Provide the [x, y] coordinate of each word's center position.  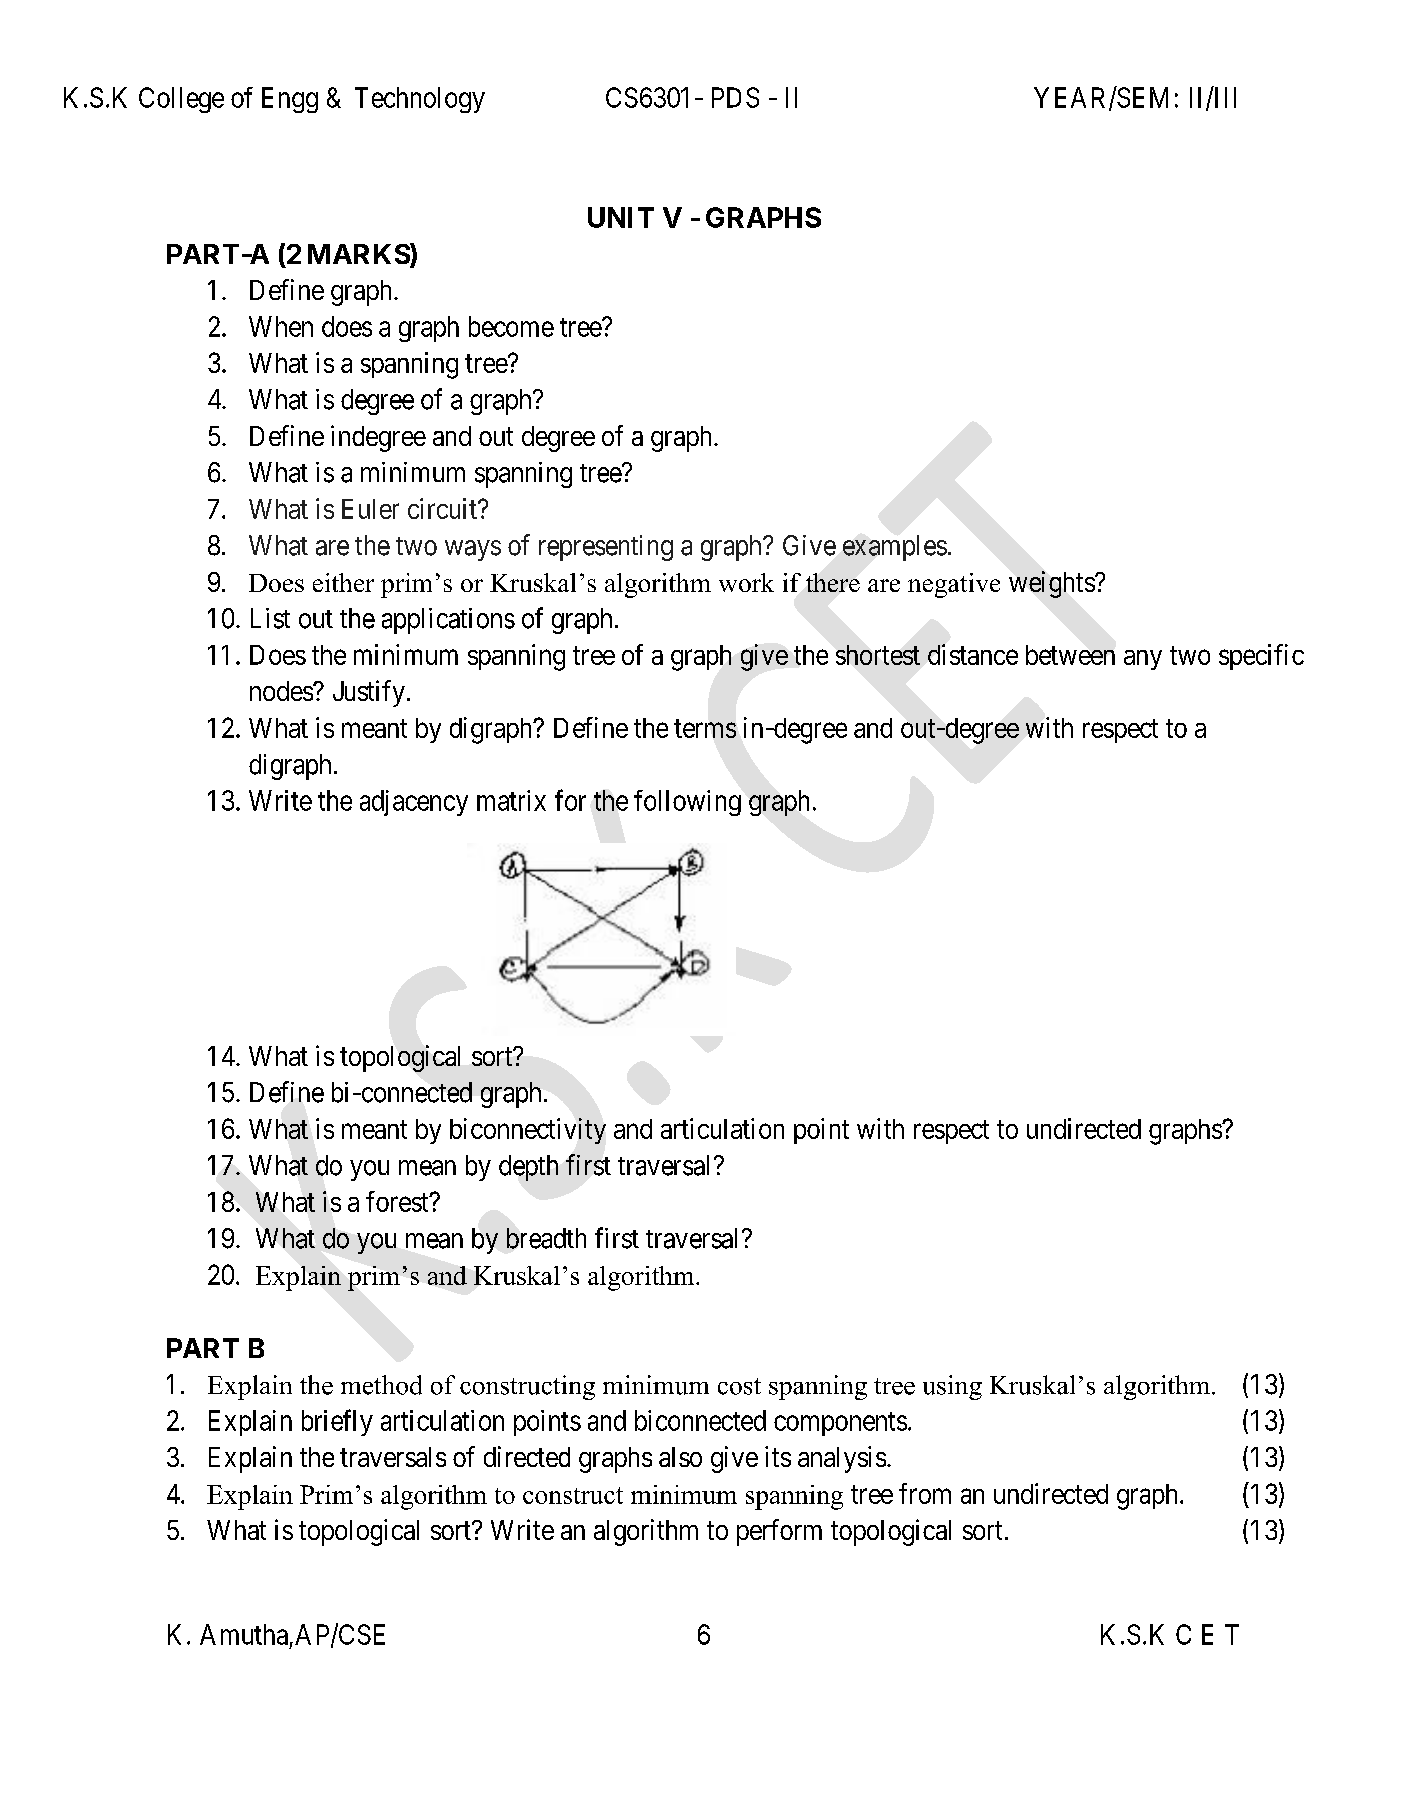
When [281, 326]
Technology [420, 100]
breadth [546, 1238]
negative [954, 585]
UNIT [621, 217]
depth [528, 1168]
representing [606, 548]
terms [705, 728]
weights [1052, 584]
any [1143, 660]
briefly [337, 1422]
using [952, 1387]
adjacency [414, 803]
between [1070, 655]
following [687, 803]
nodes [282, 691]
